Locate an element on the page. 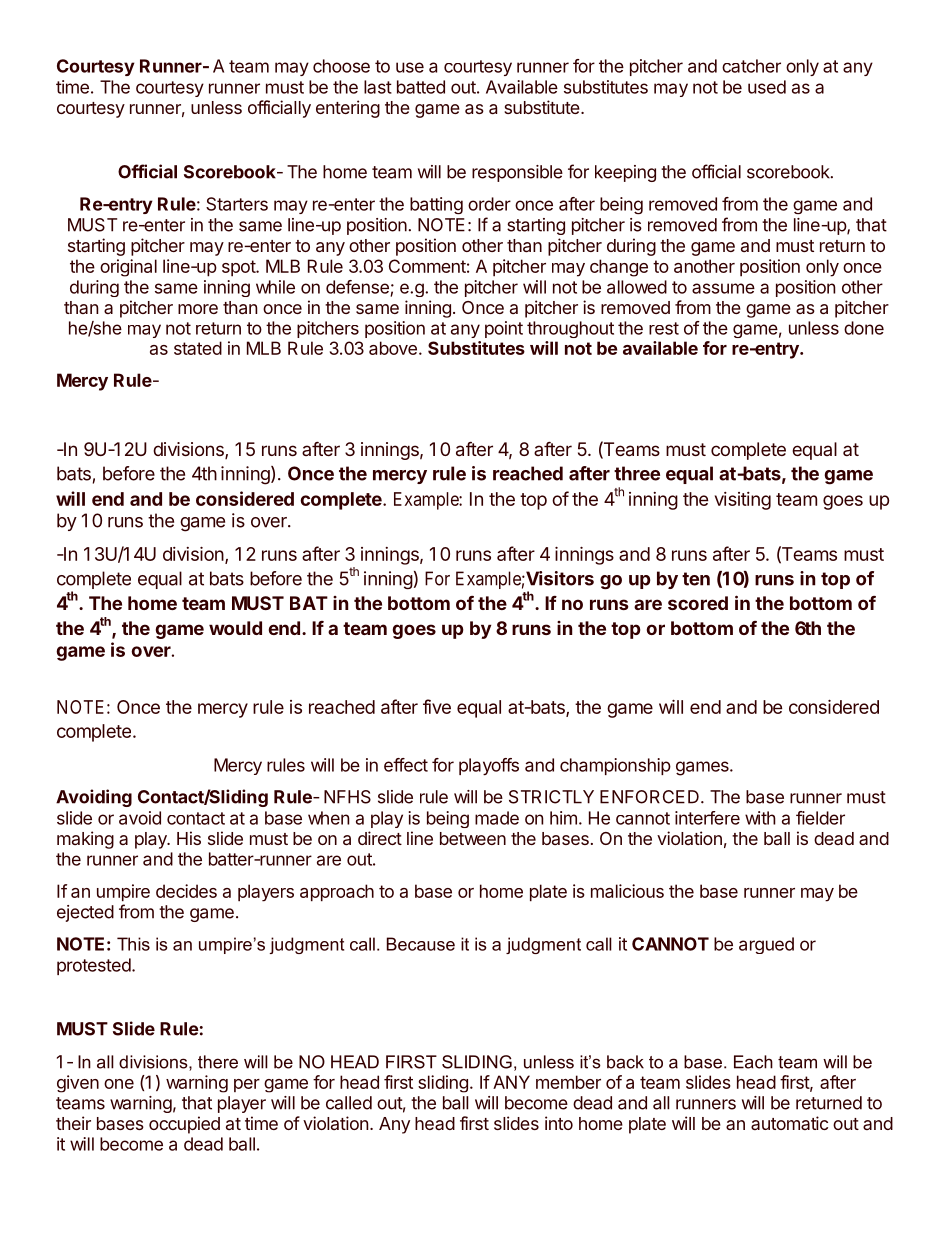 This image has width=952, height=1233. automatic is located at coordinates (789, 1123).
